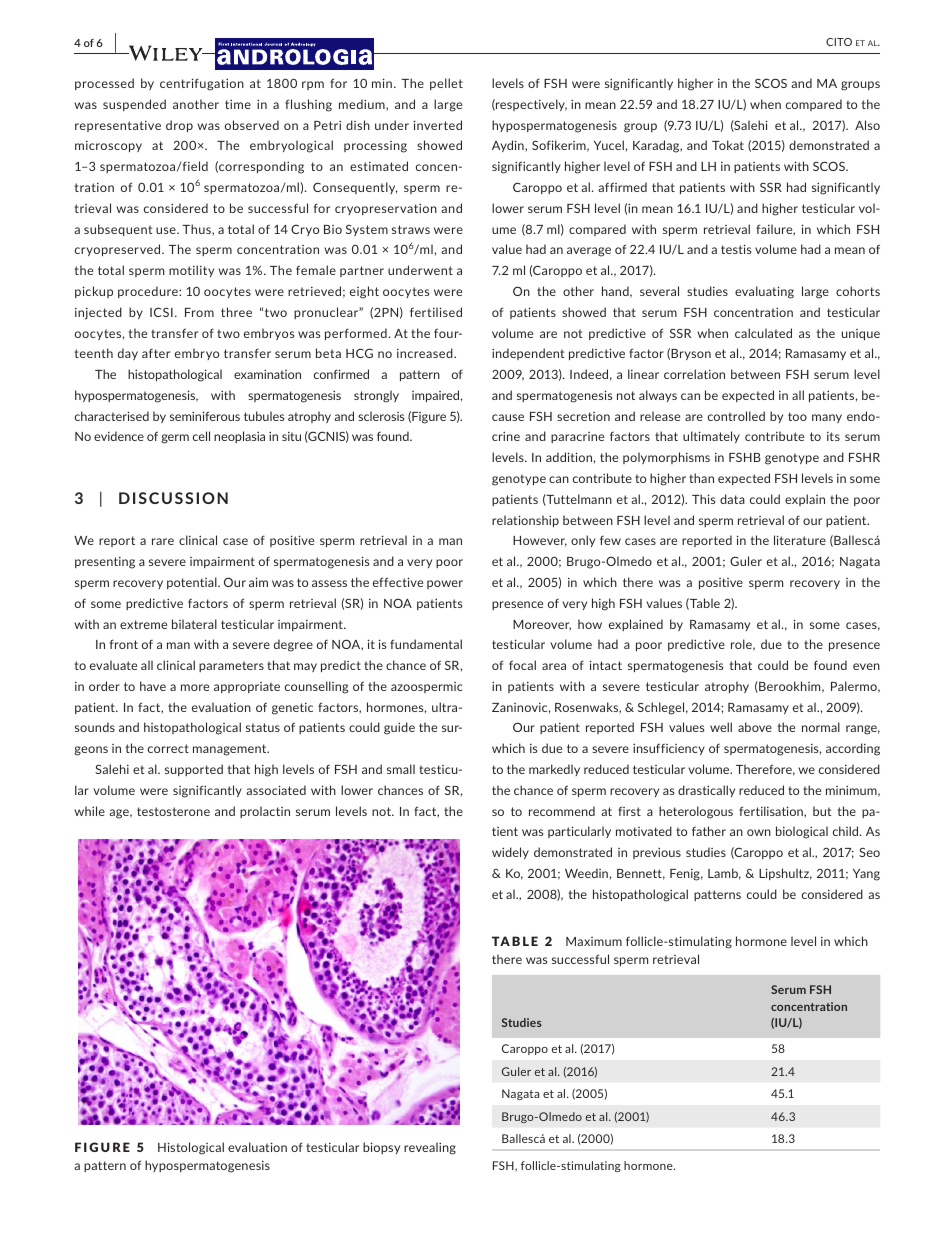 The height and width of the document is (1251, 952). What do you see at coordinates (179, 126) in the document?
I see `drop` at bounding box center [179, 126].
